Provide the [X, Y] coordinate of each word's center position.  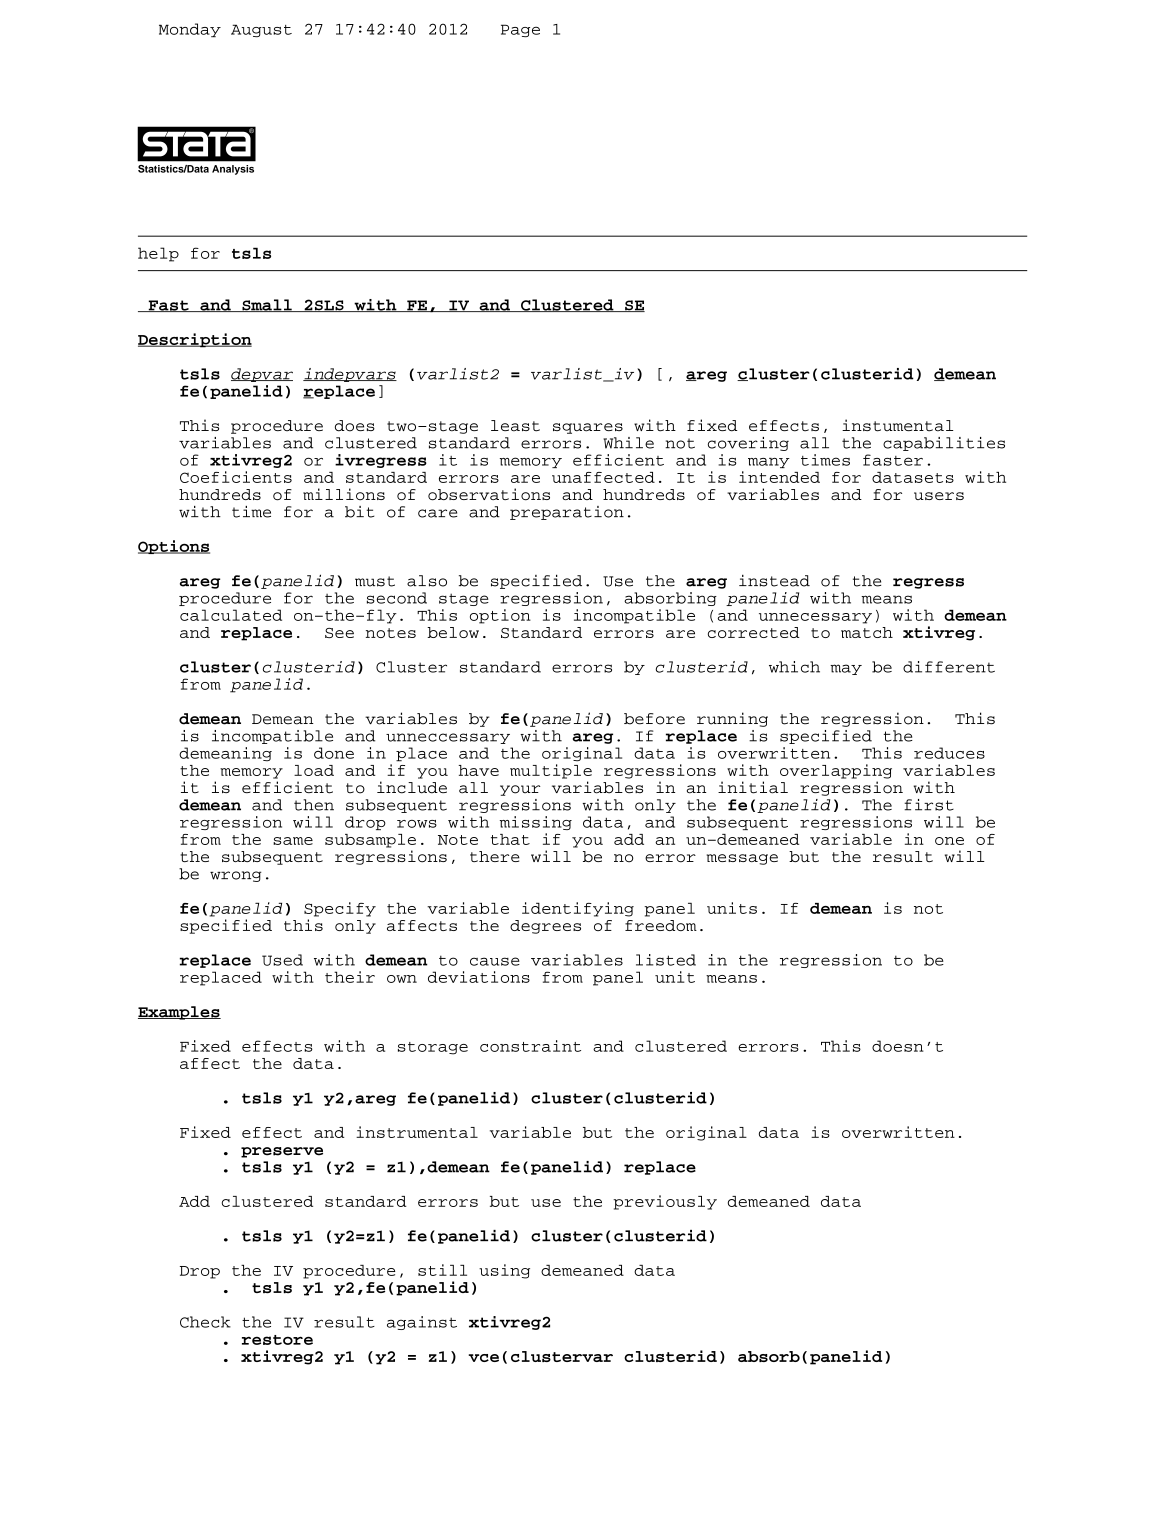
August [261, 30]
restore [277, 1340]
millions [344, 494]
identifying [578, 909]
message [742, 859]
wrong [235, 876]
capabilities [944, 444]
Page [520, 30]
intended [779, 477]
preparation [567, 513]
